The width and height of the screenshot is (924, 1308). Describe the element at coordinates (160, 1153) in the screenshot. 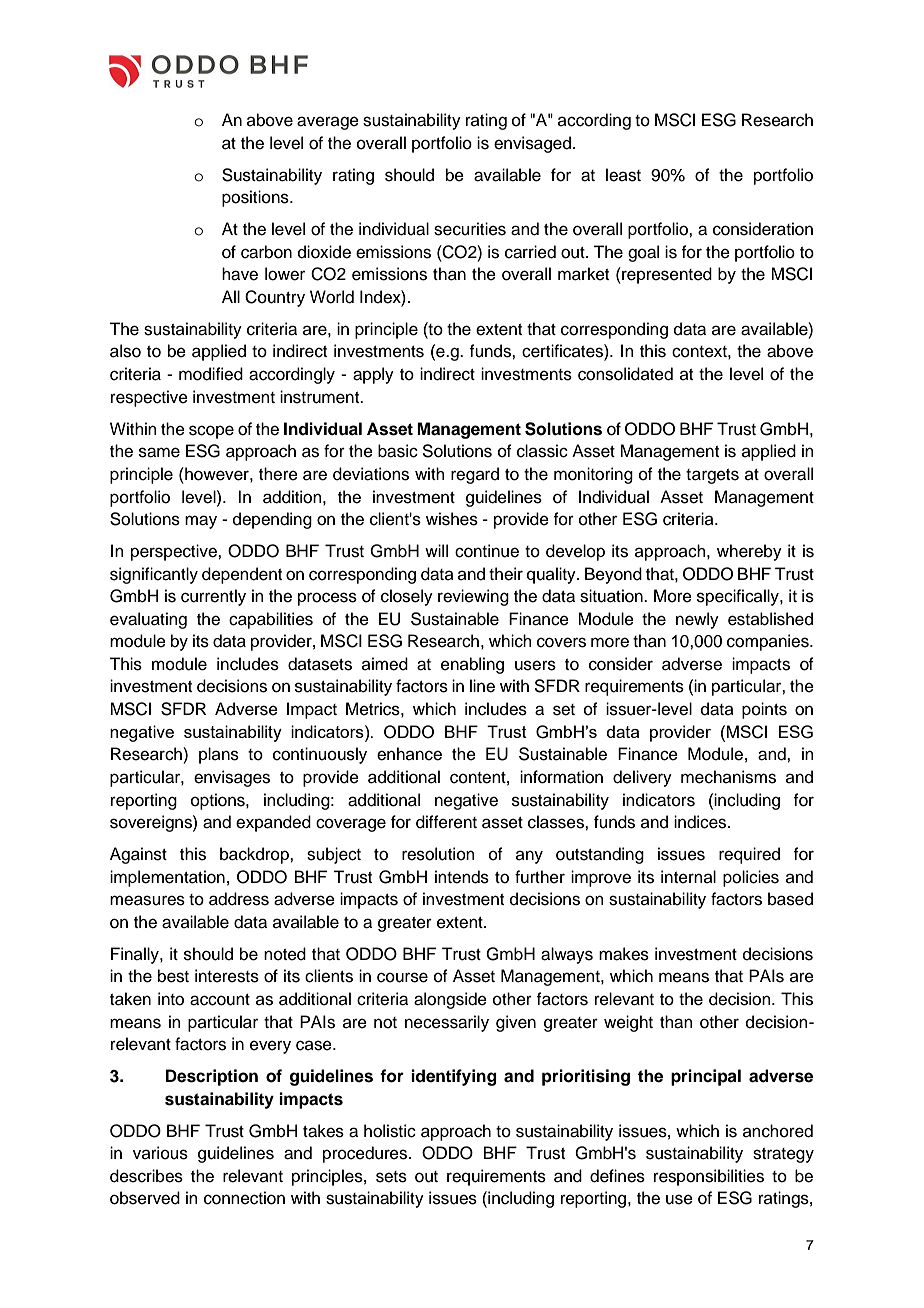

I see `various` at that location.
